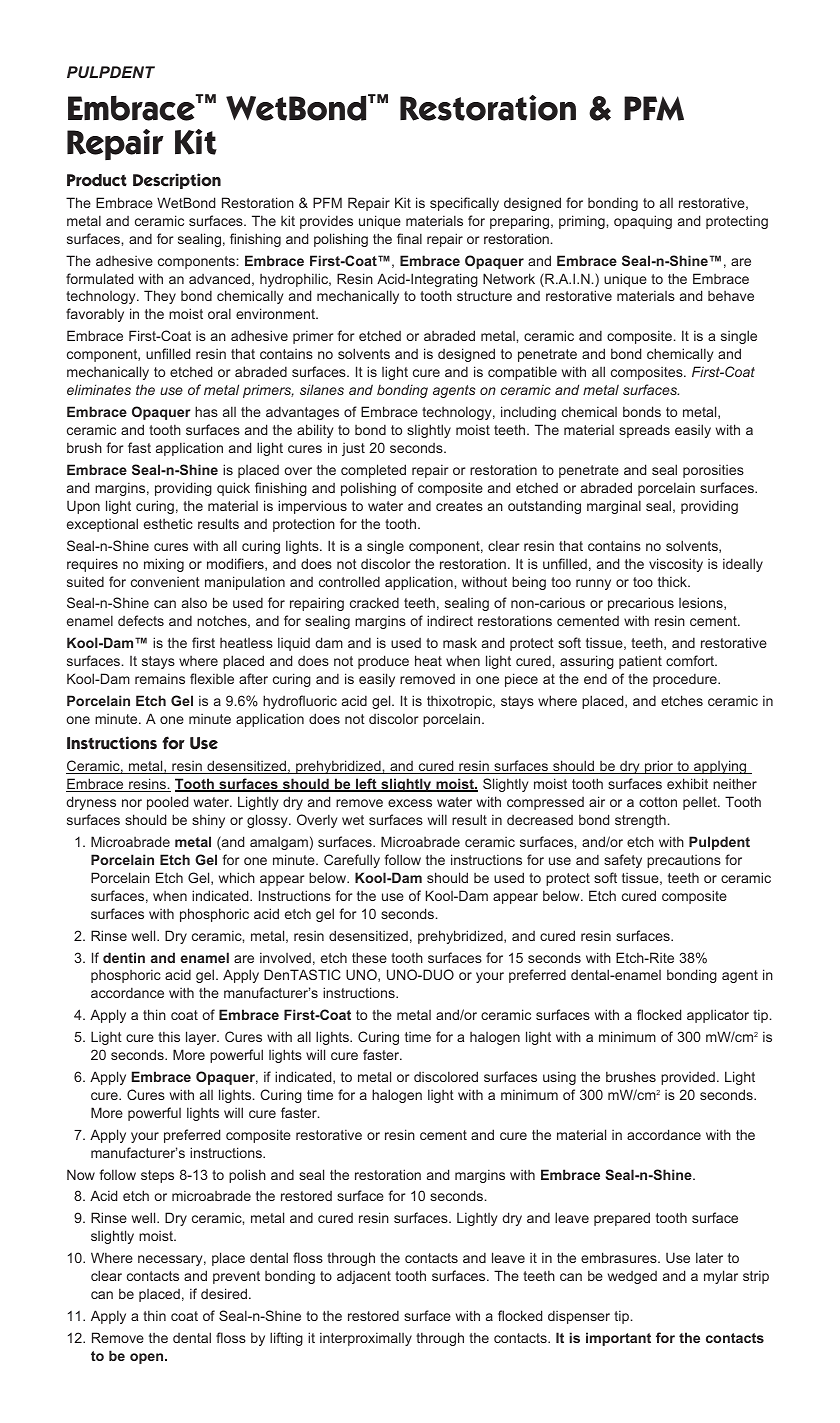 The width and height of the screenshot is (840, 1423). What do you see at coordinates (168, 524) in the screenshot?
I see `esthetic` at bounding box center [168, 524].
